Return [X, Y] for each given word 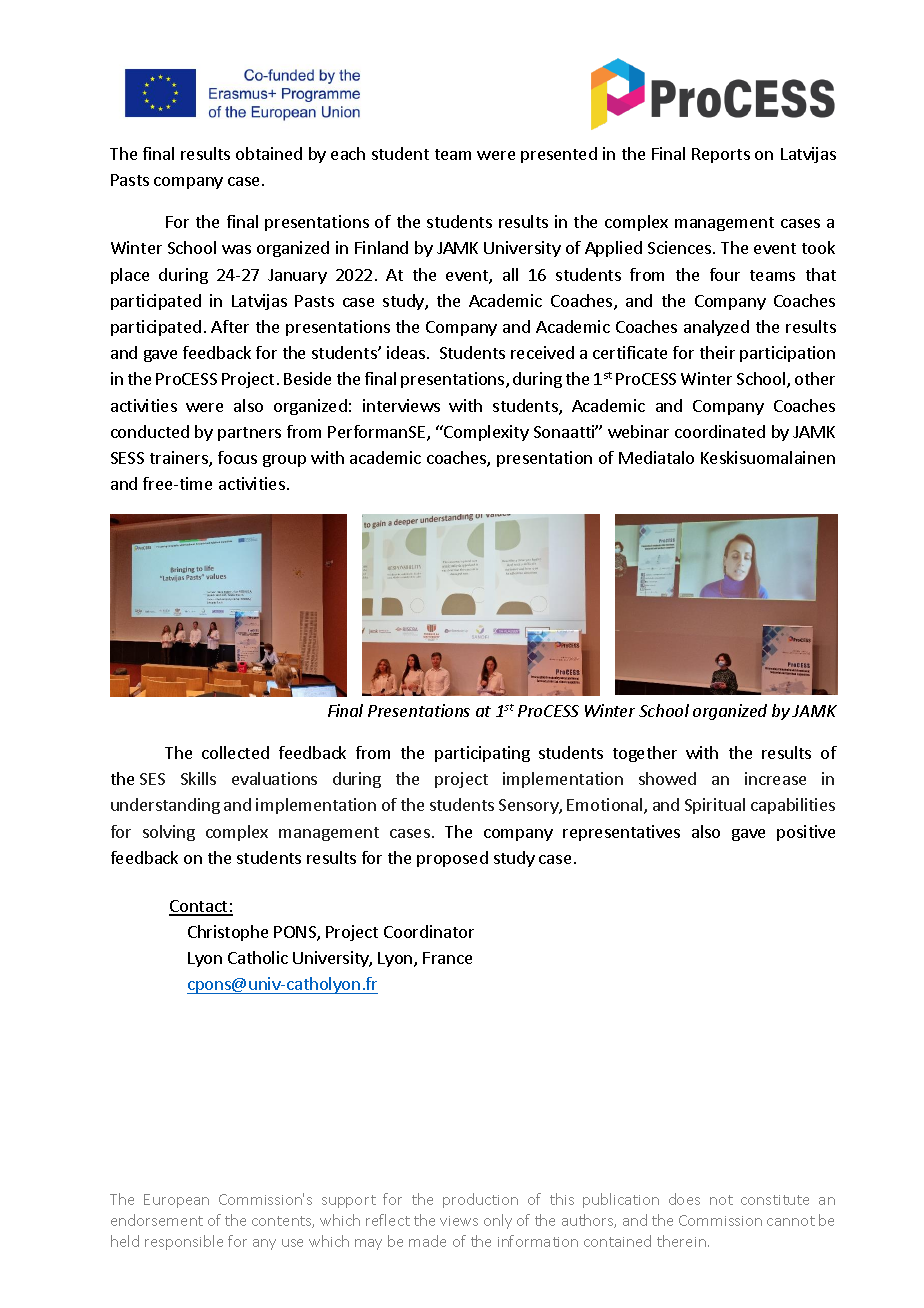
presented [559, 155]
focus [237, 457]
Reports [721, 155]
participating [482, 754]
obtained [269, 153]
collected [235, 752]
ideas [407, 352]
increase [775, 778]
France [447, 958]
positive [806, 833]
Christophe [228, 933]
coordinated [720, 431]
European [176, 1201]
